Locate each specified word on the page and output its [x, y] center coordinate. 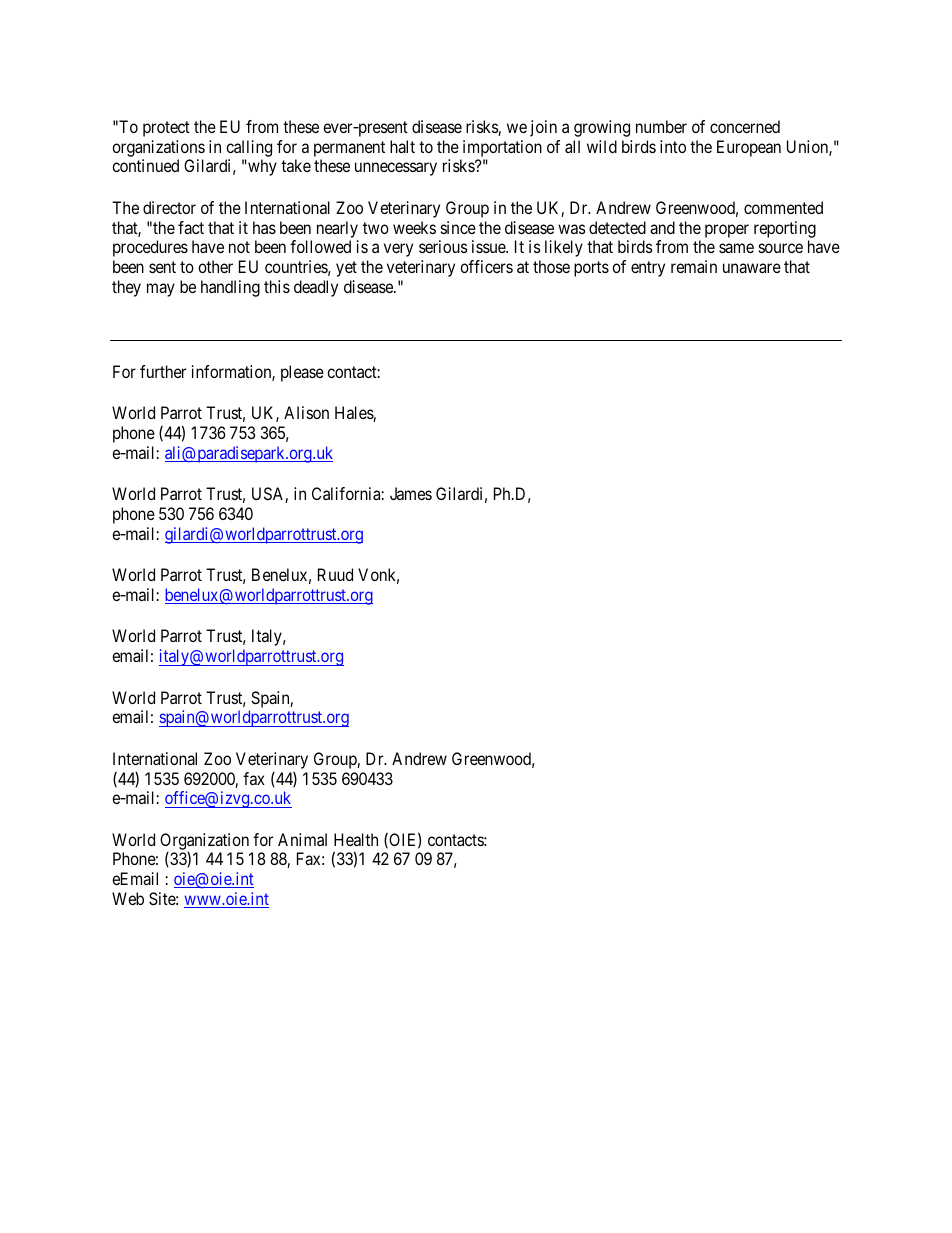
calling [249, 148]
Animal [302, 839]
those [551, 266]
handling [230, 288]
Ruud [335, 574]
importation [502, 148]
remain [694, 266]
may [161, 290]
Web [128, 898]
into [673, 146]
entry [648, 269]
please [302, 373]
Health [356, 839]
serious [443, 246]
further [163, 371]
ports [591, 269]
